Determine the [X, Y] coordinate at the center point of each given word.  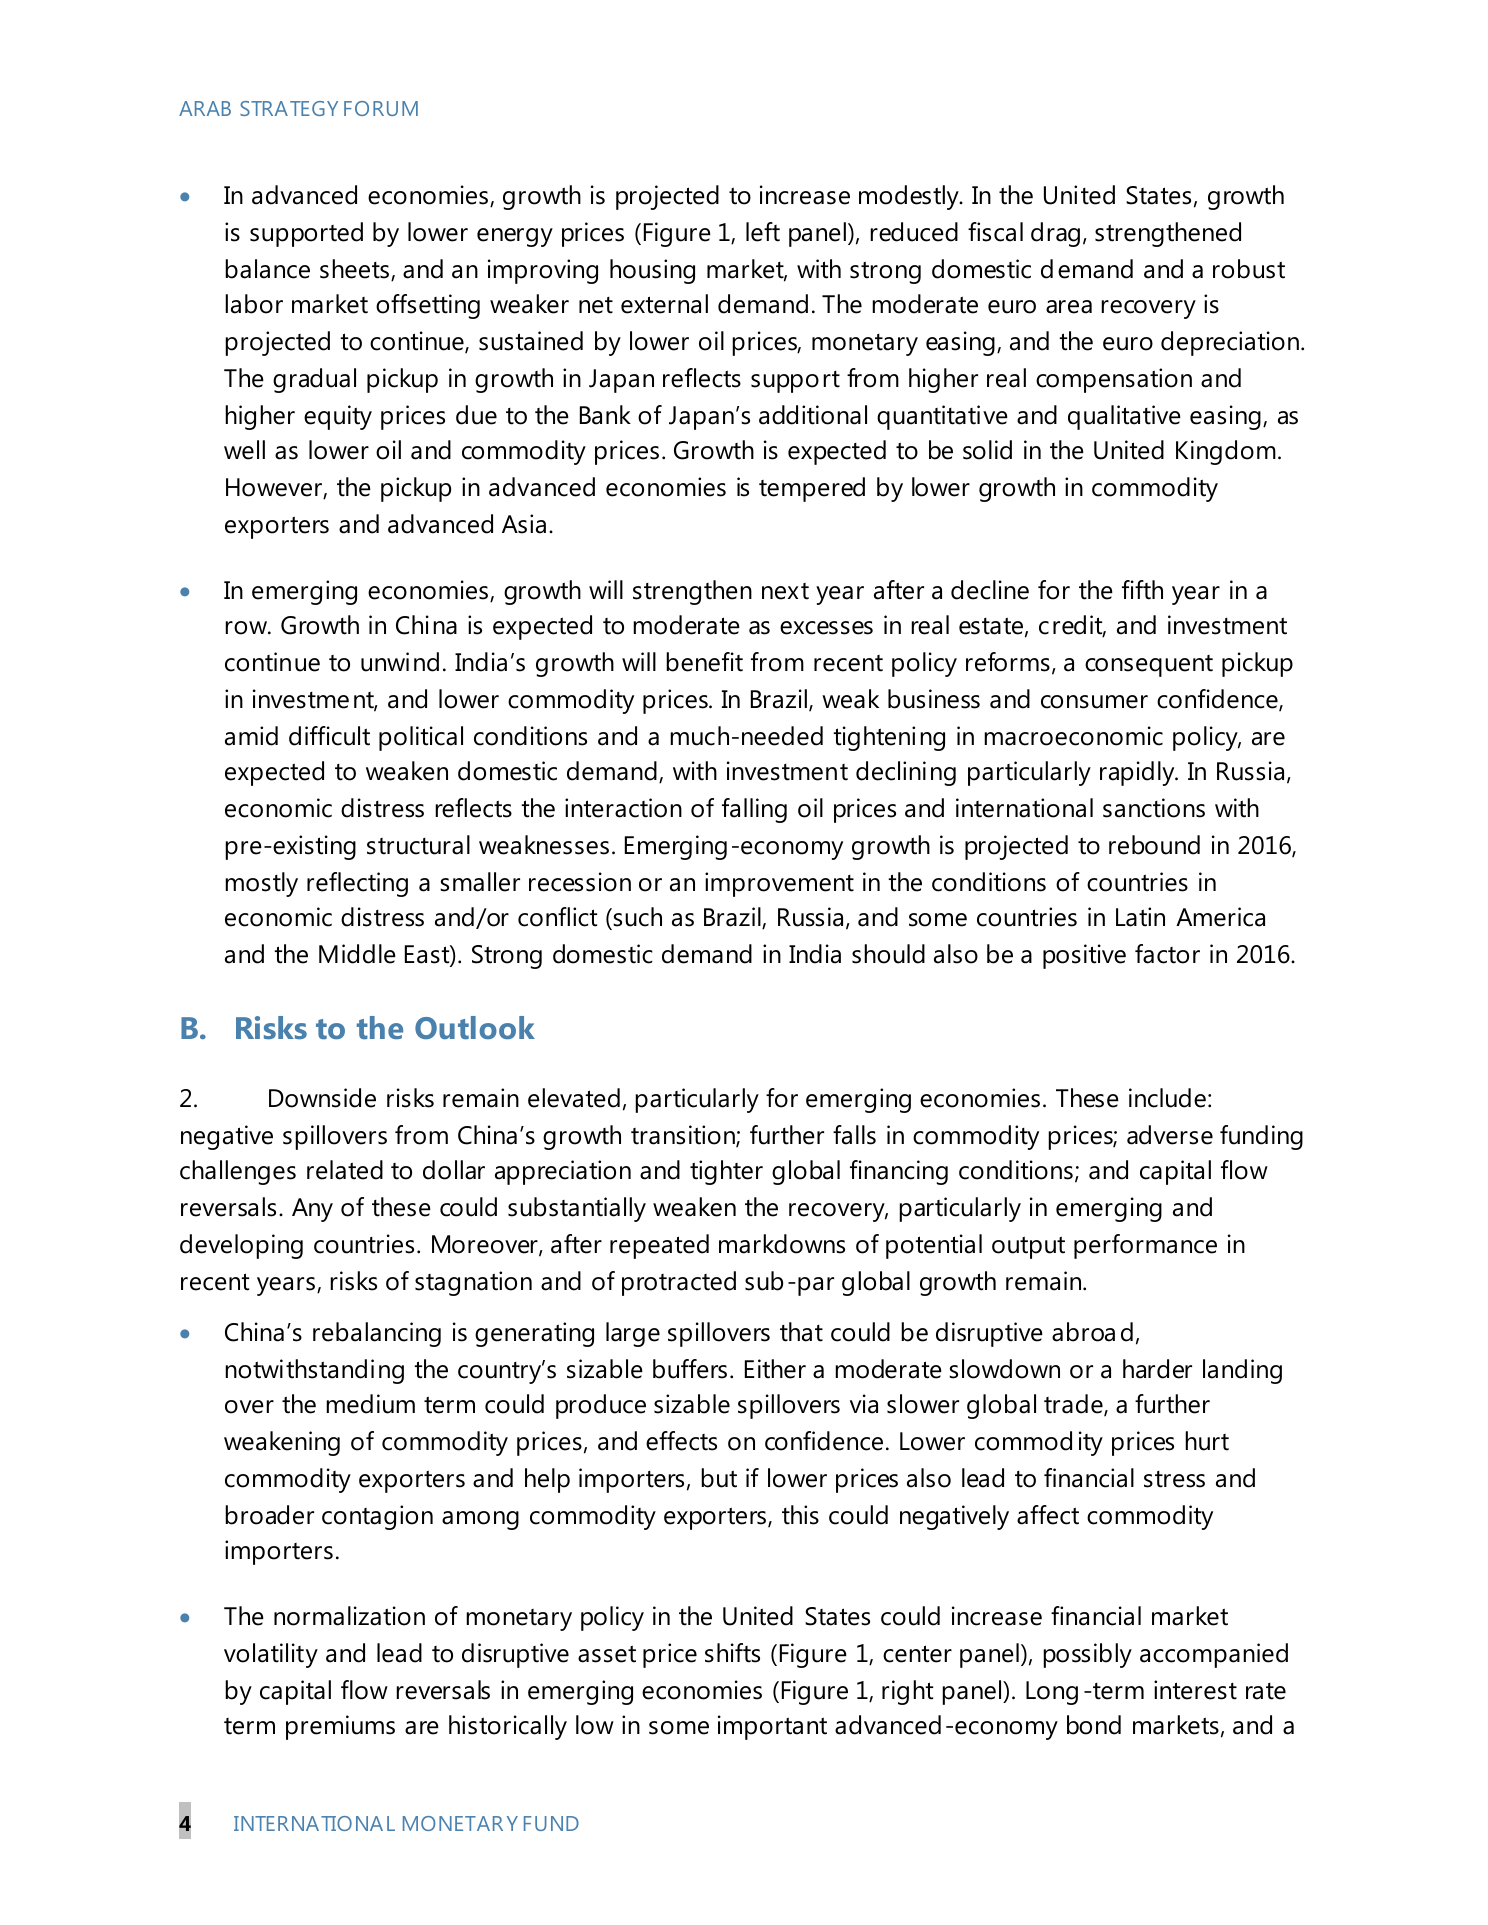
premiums [340, 1727]
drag [1055, 234]
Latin [1140, 917]
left [763, 232]
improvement [779, 884]
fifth [1142, 590]
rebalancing [377, 1334]
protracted [679, 1283]
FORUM [381, 108]
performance [1145, 1246]
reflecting [357, 884]
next [785, 591]
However [275, 488]
